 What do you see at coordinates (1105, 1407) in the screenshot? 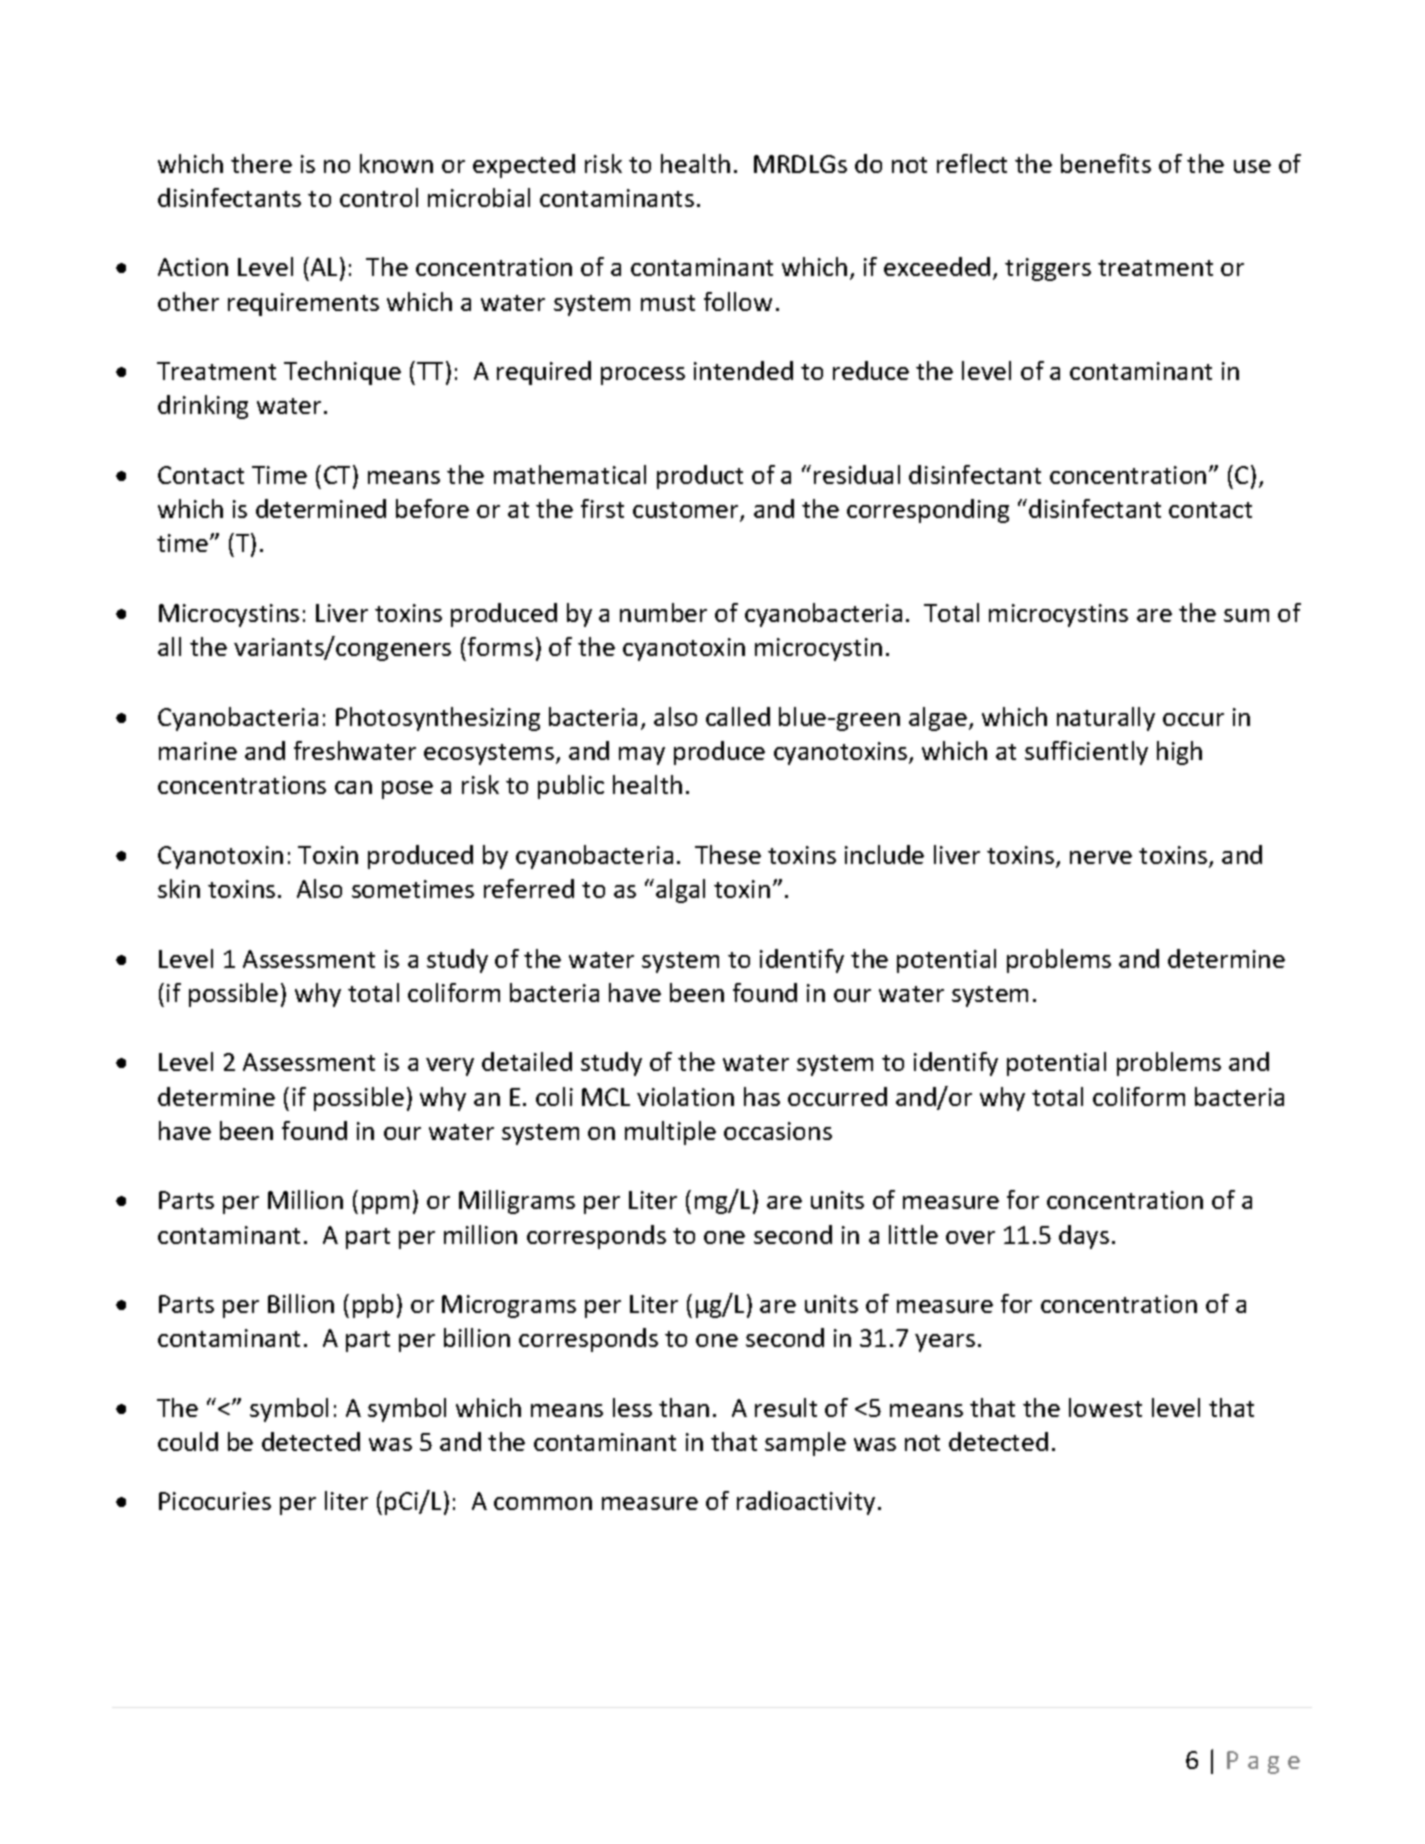
I see `lowest` at bounding box center [1105, 1407].
